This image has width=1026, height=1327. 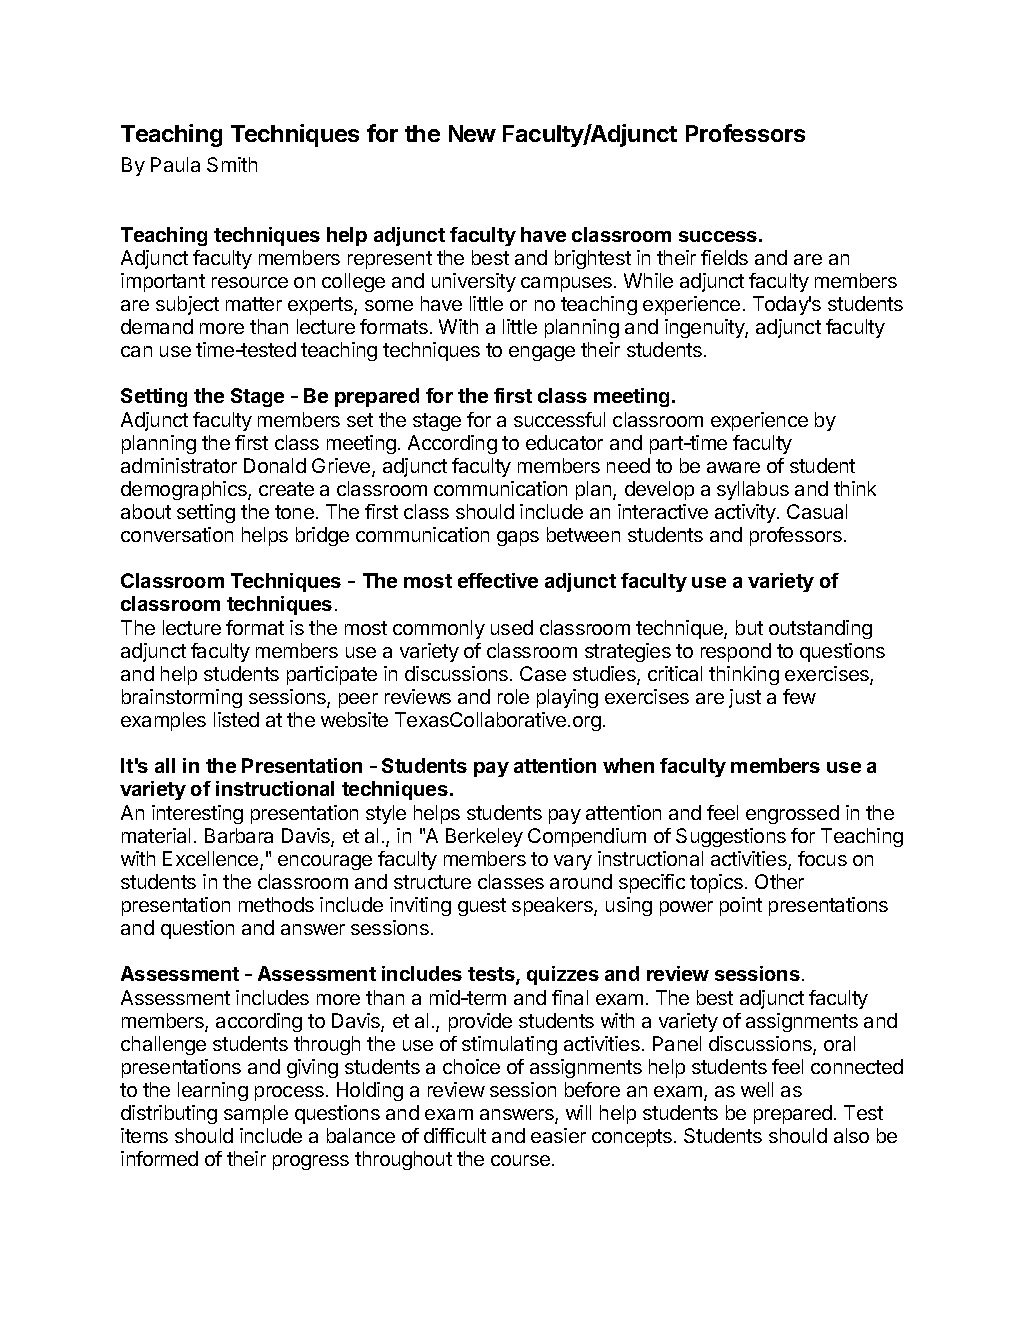 I want to click on well, so click(x=757, y=1089).
